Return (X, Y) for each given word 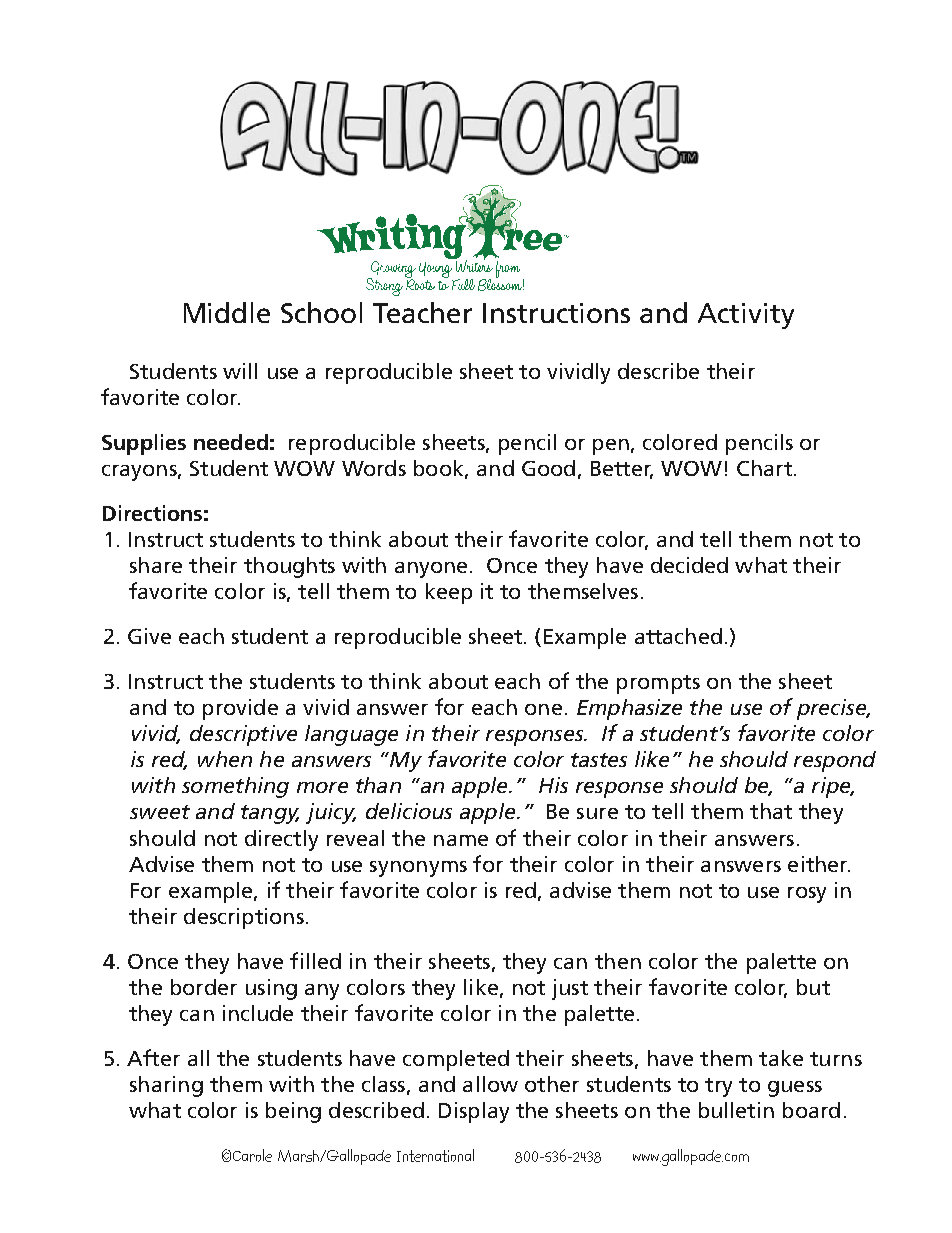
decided (689, 565)
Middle (227, 312)
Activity (746, 316)
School (321, 312)
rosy (807, 895)
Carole (252, 1155)
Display (474, 1112)
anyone (431, 570)
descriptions (244, 918)
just (570, 989)
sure (597, 813)
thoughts (289, 567)
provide (240, 709)
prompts (658, 684)
